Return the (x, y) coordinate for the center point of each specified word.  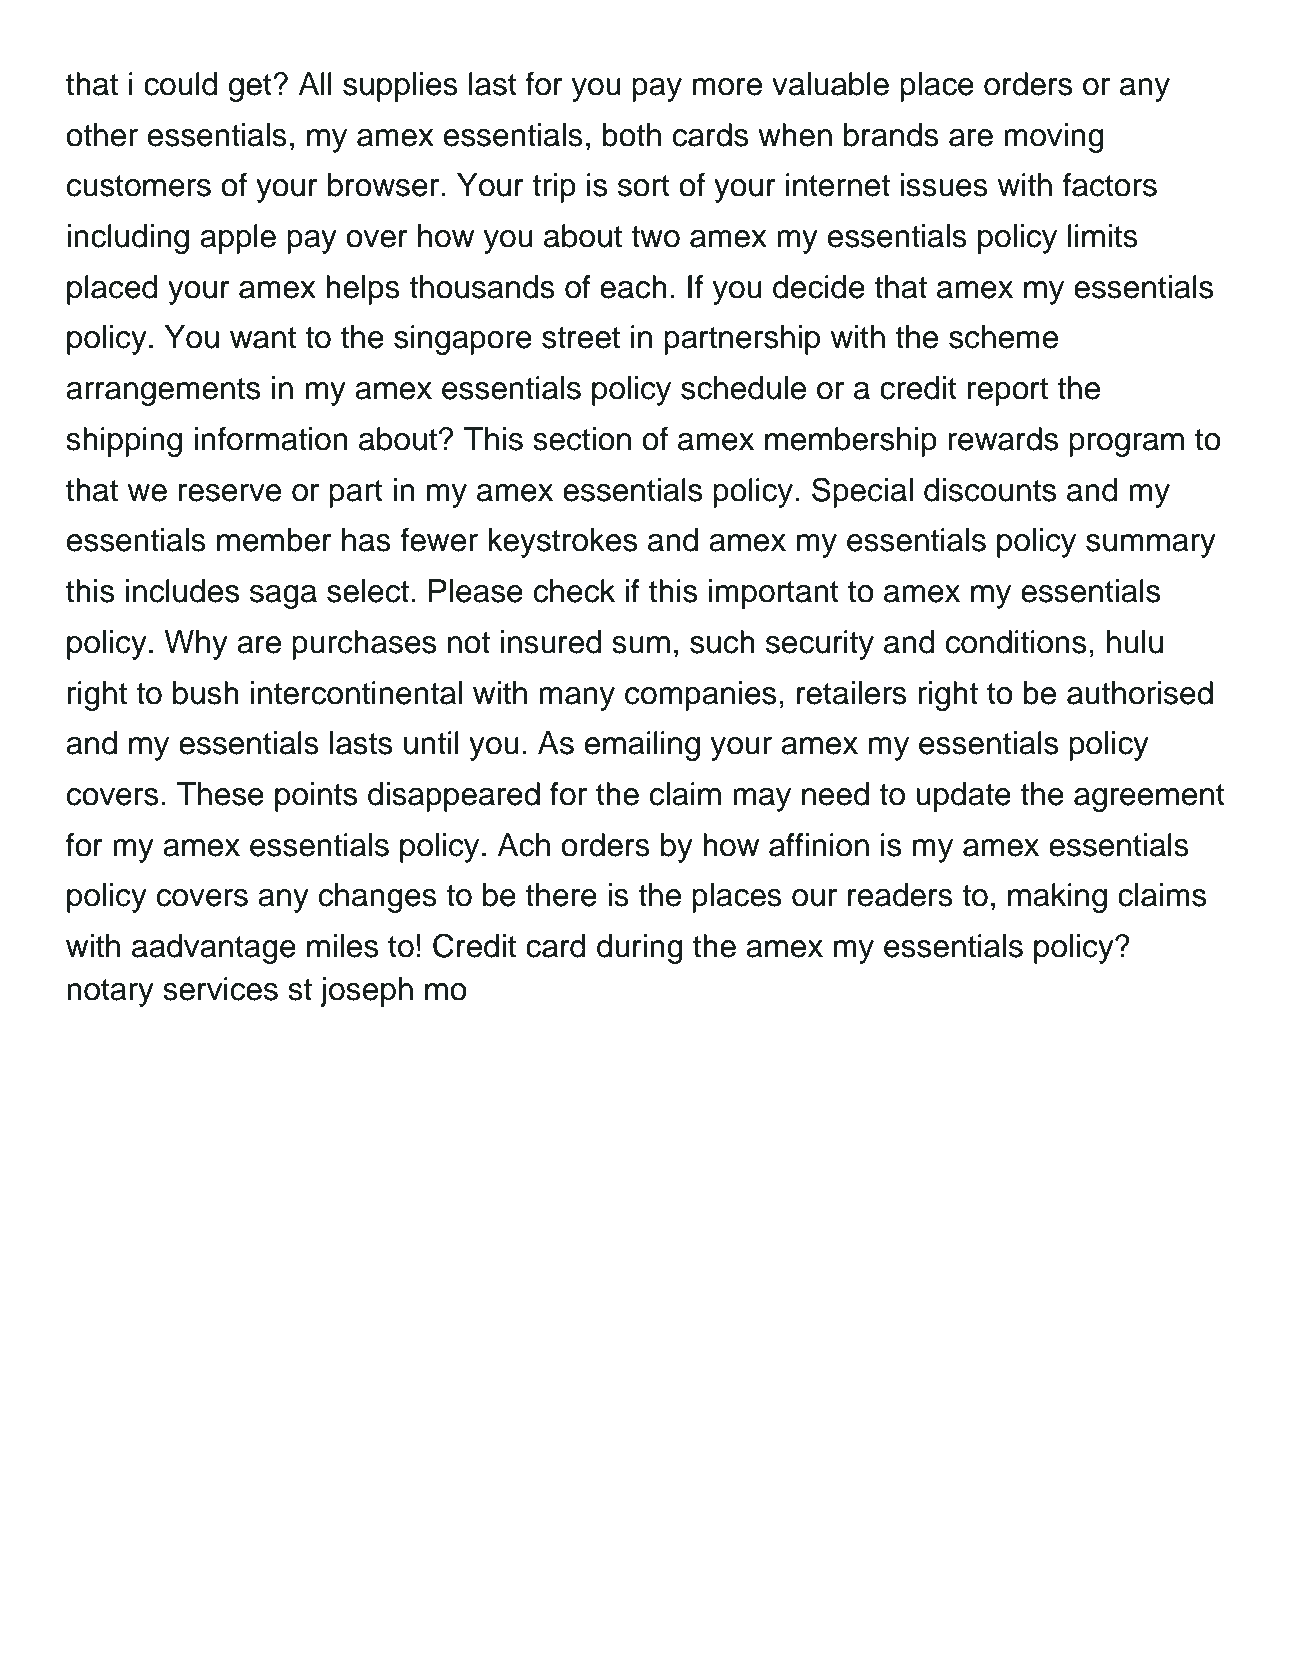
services (220, 989)
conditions (1016, 642)
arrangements (163, 392)
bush (206, 693)
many (577, 699)
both (631, 135)
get (251, 88)
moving (1054, 138)
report (1008, 392)
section (582, 439)
